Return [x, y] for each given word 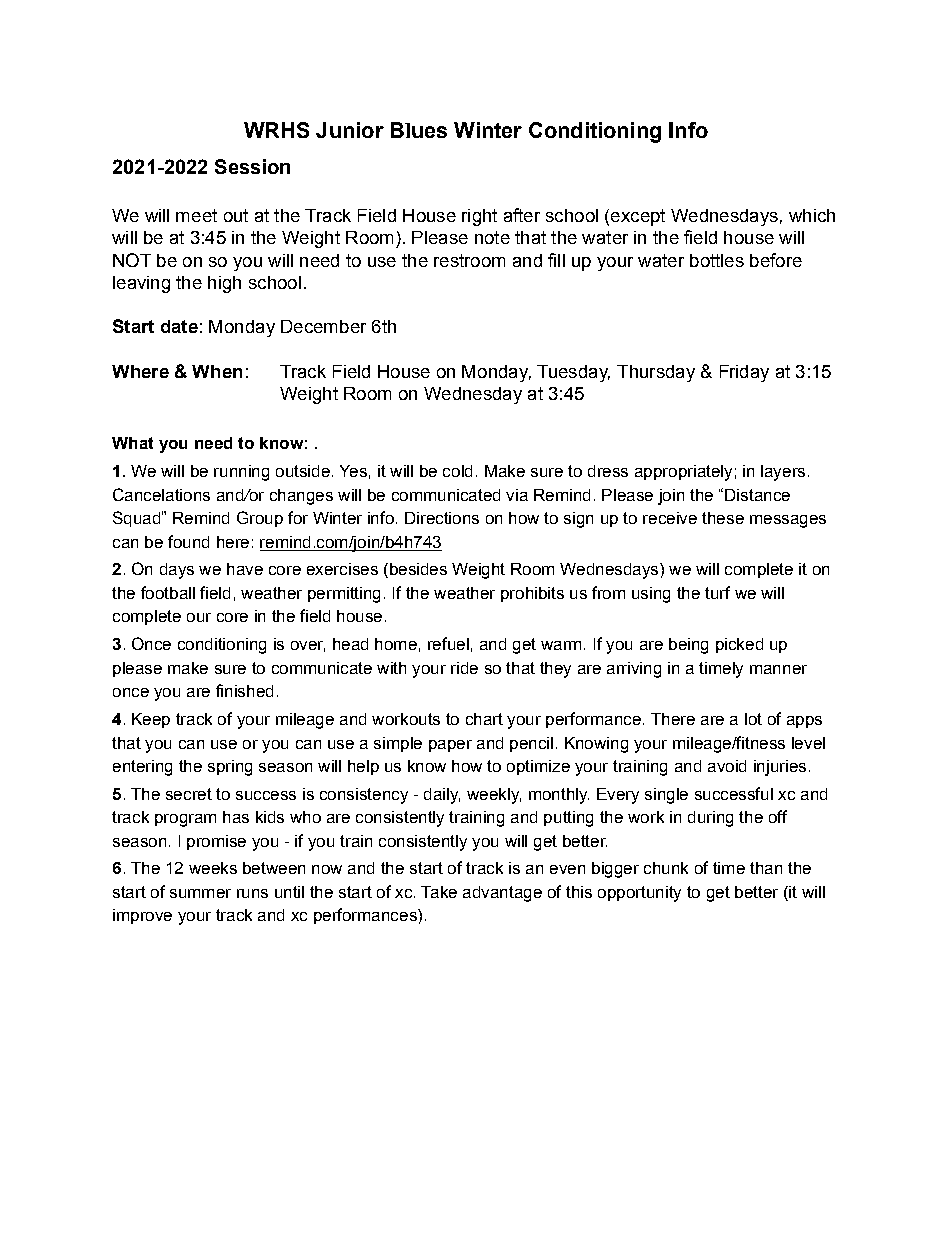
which [812, 215]
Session [252, 166]
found [188, 541]
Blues [419, 130]
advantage [502, 894]
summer [200, 893]
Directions [442, 518]
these [723, 518]
